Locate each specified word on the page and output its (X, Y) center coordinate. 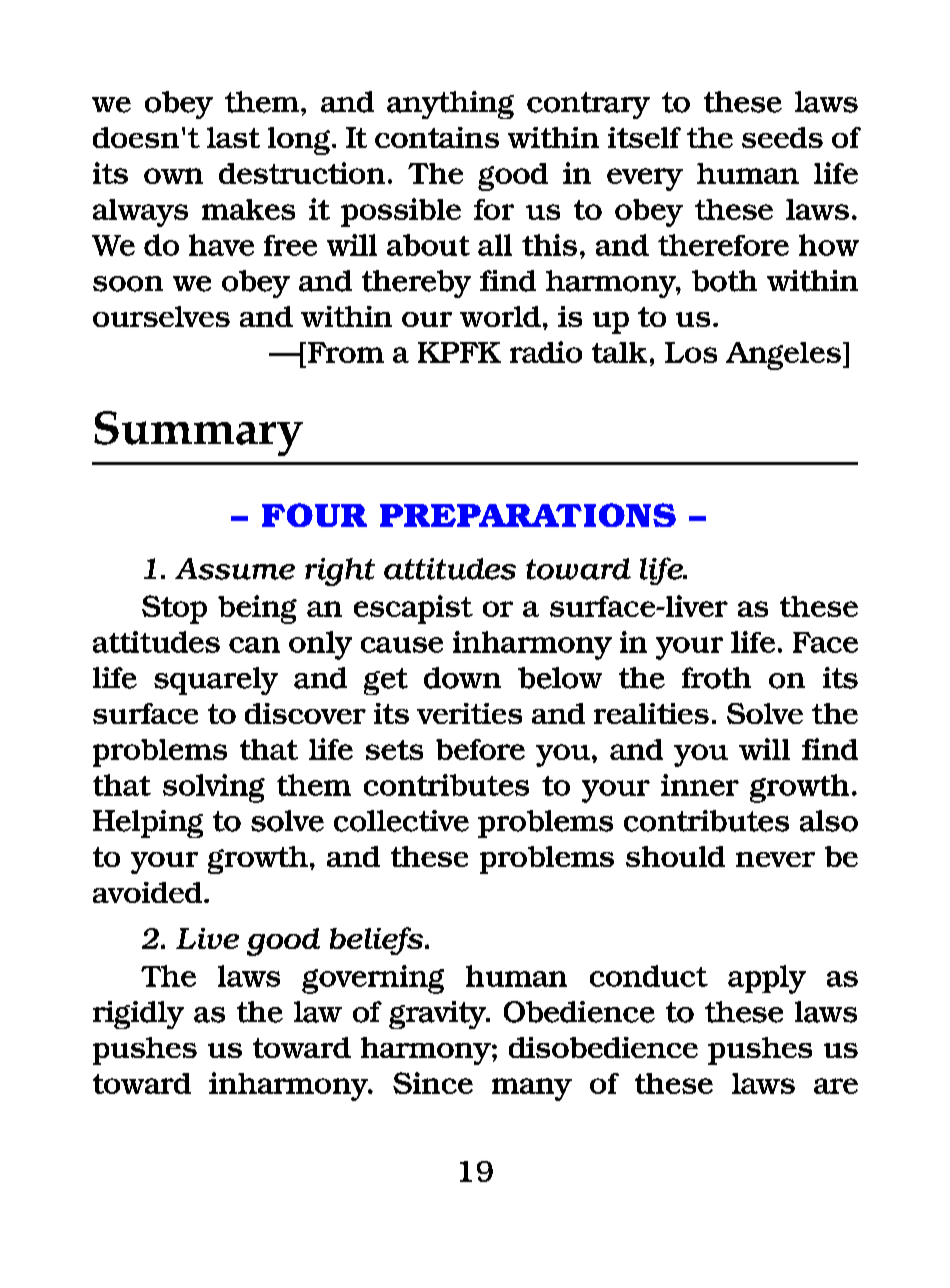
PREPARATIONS (528, 515)
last (233, 137)
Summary (198, 433)
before (480, 749)
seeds (782, 137)
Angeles (783, 356)
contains (437, 137)
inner (700, 785)
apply (767, 979)
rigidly (138, 1015)
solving (214, 788)
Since (433, 1083)
